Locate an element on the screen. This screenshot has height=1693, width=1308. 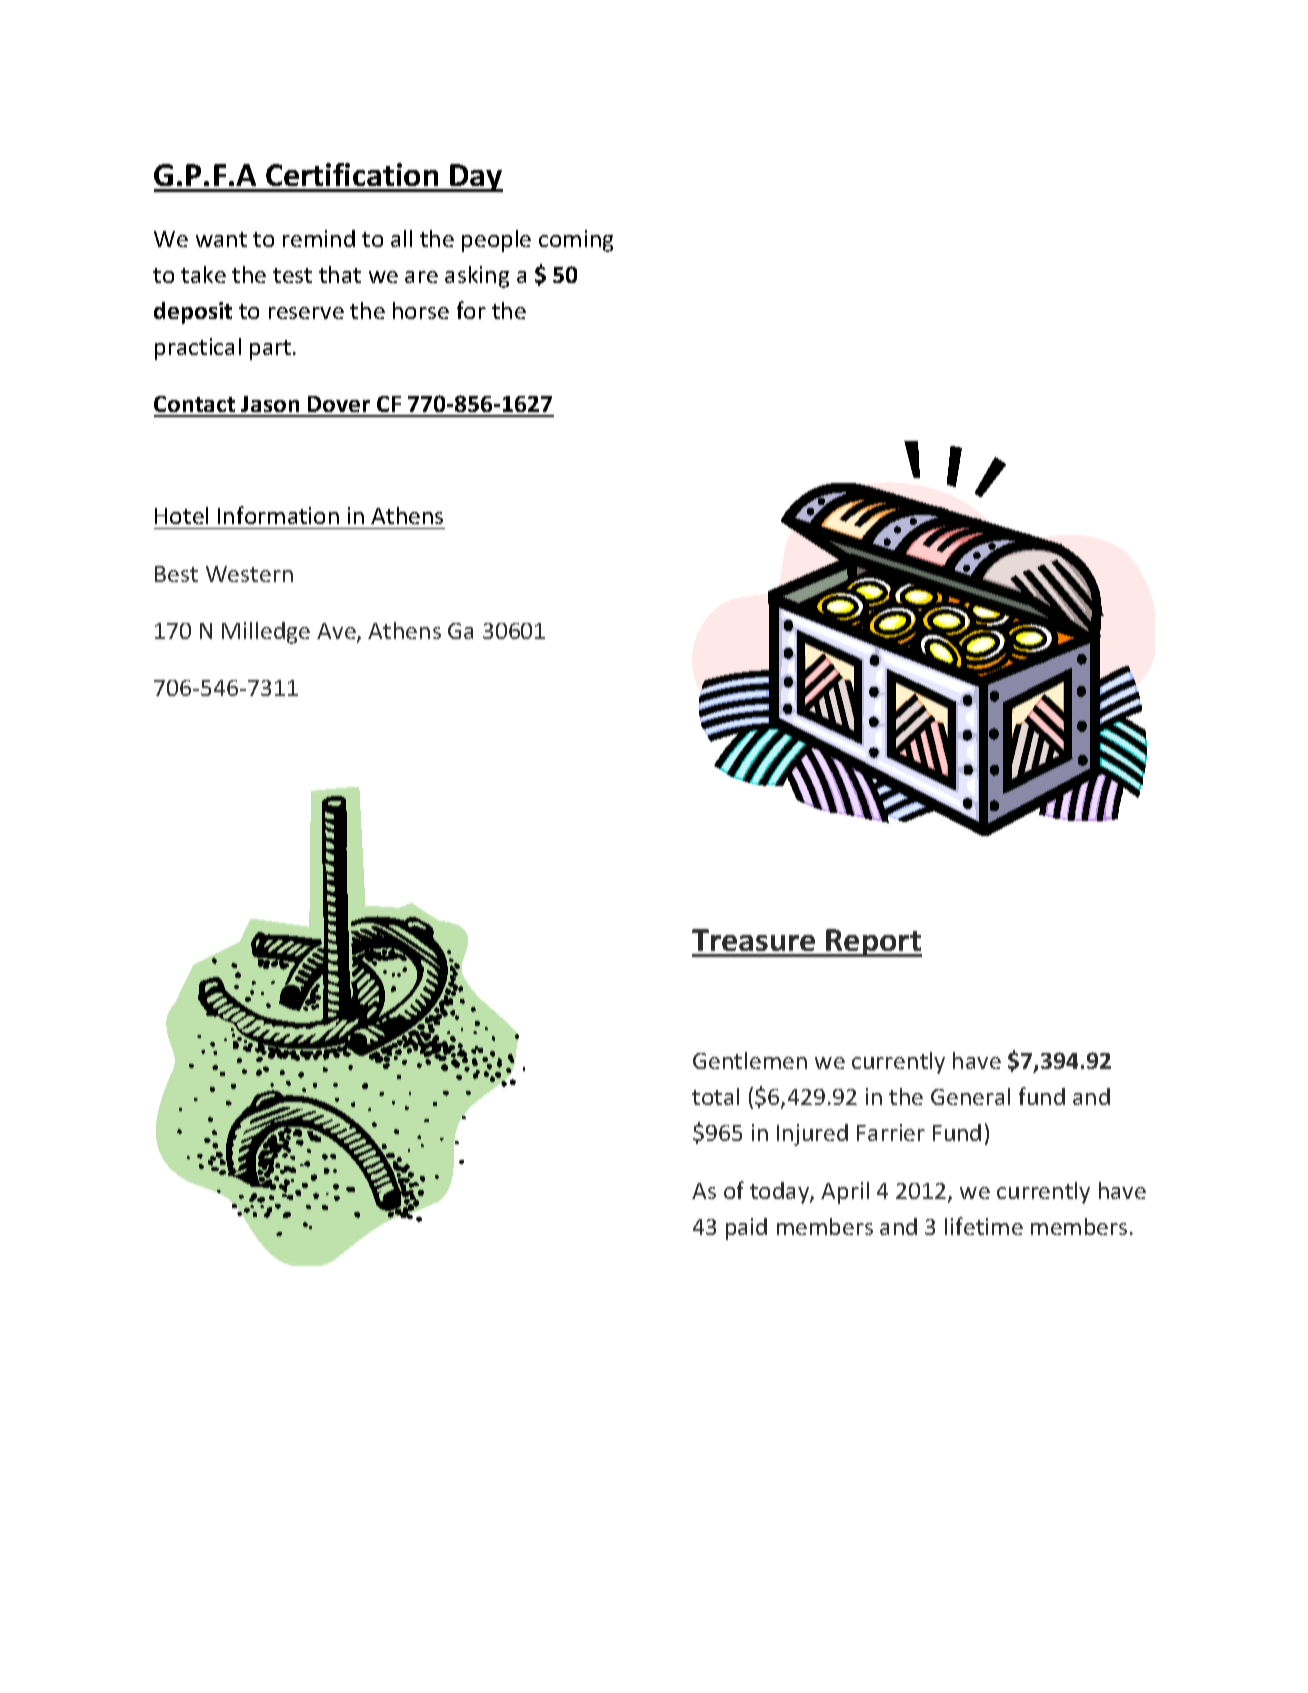
Gentlemen is located at coordinates (750, 1060).
